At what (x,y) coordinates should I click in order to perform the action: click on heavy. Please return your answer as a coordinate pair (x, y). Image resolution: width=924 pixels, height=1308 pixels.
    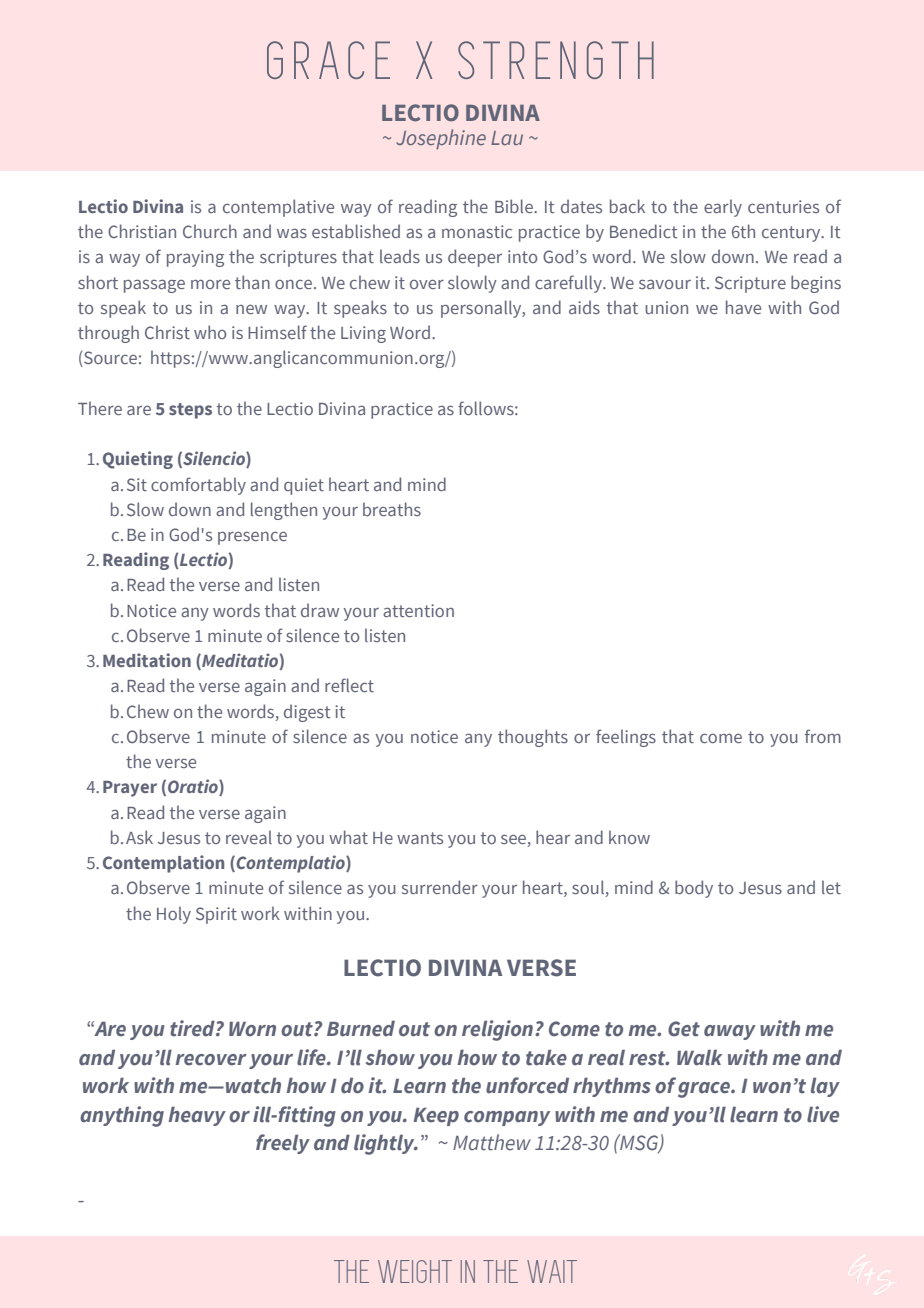
    Looking at the image, I should click on (197, 1116).
